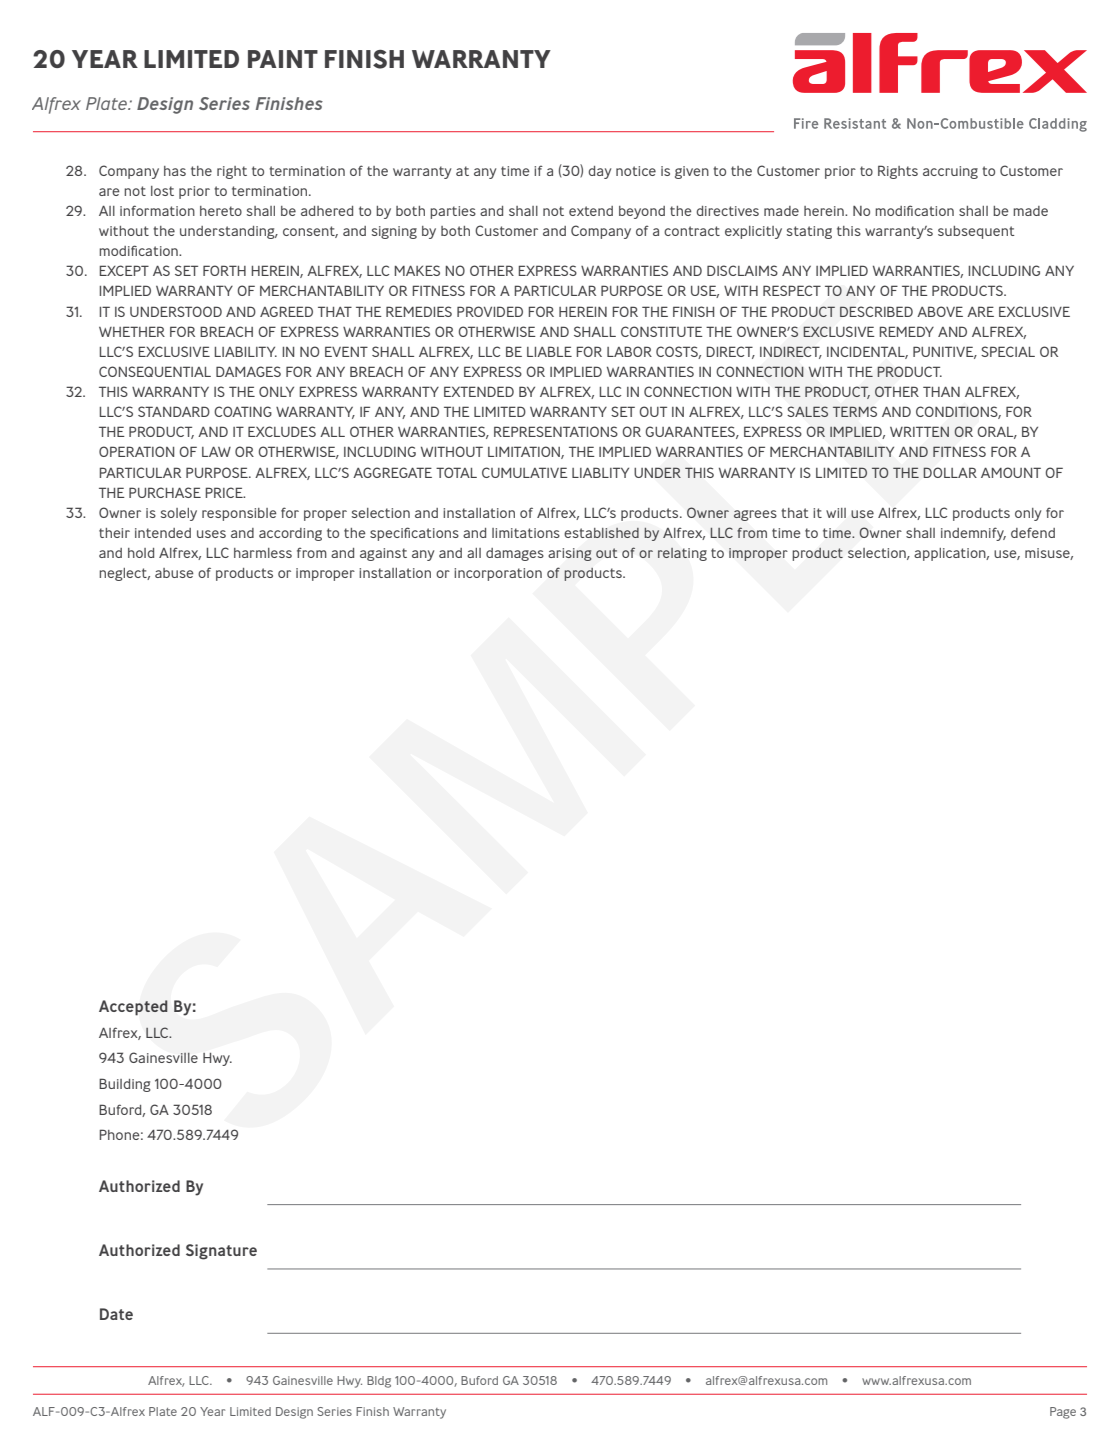 The width and height of the screenshot is (1120, 1449). Describe the element at coordinates (239, 514) in the screenshot. I see `responsible` at that location.
